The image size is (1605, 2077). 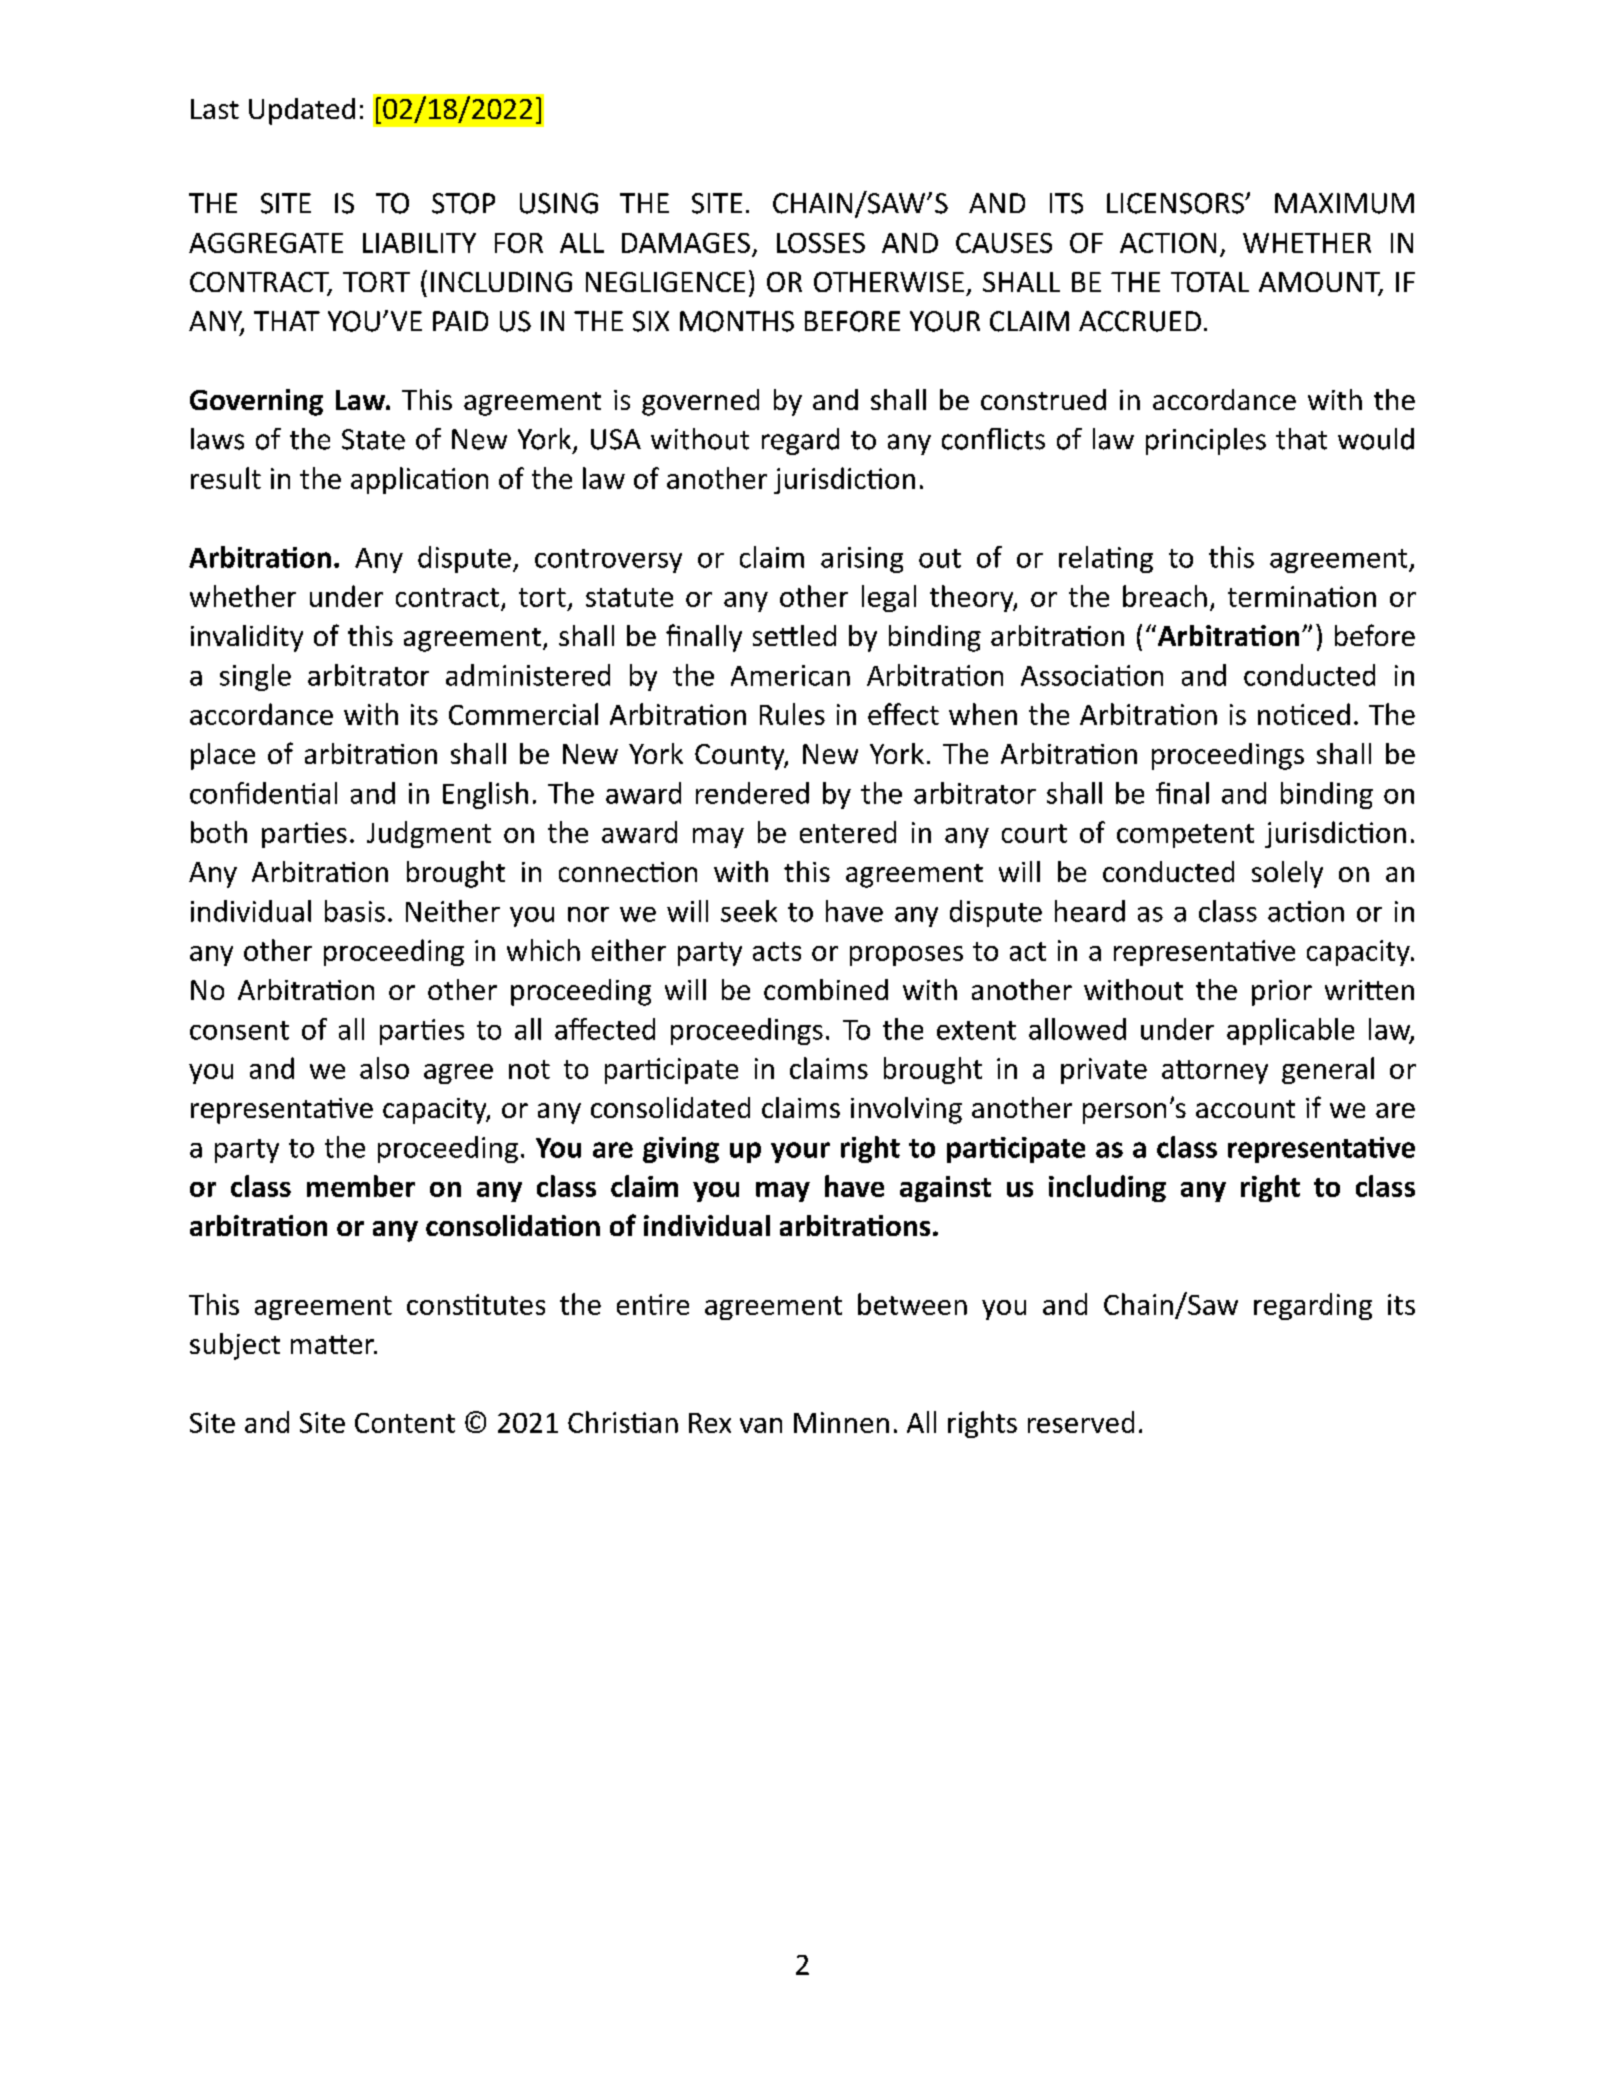 What do you see at coordinates (752, 793) in the screenshot?
I see `rendered` at bounding box center [752, 793].
